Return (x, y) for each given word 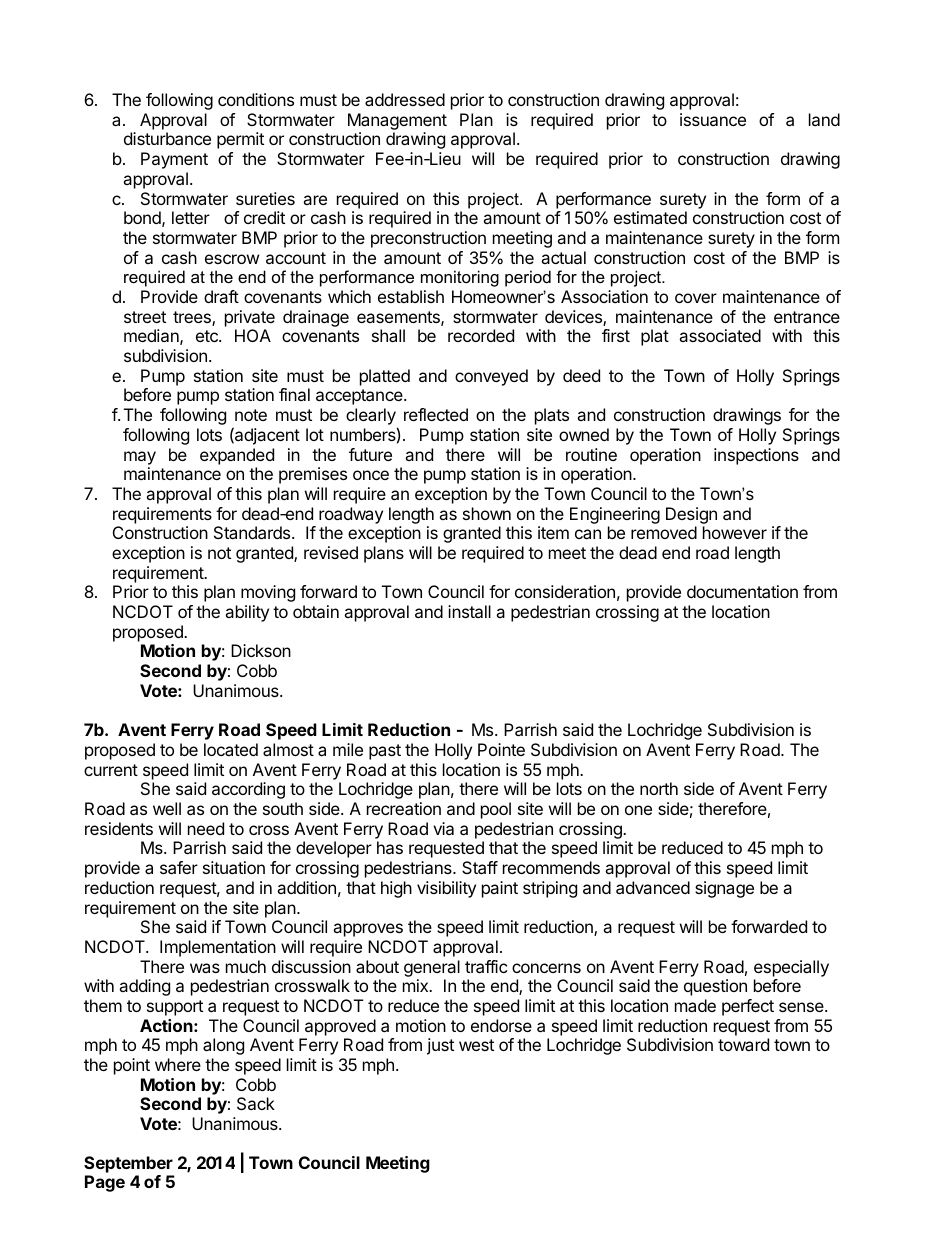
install (469, 611)
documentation (742, 591)
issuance (713, 119)
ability (247, 613)
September (128, 1164)
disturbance (167, 138)
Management (397, 121)
